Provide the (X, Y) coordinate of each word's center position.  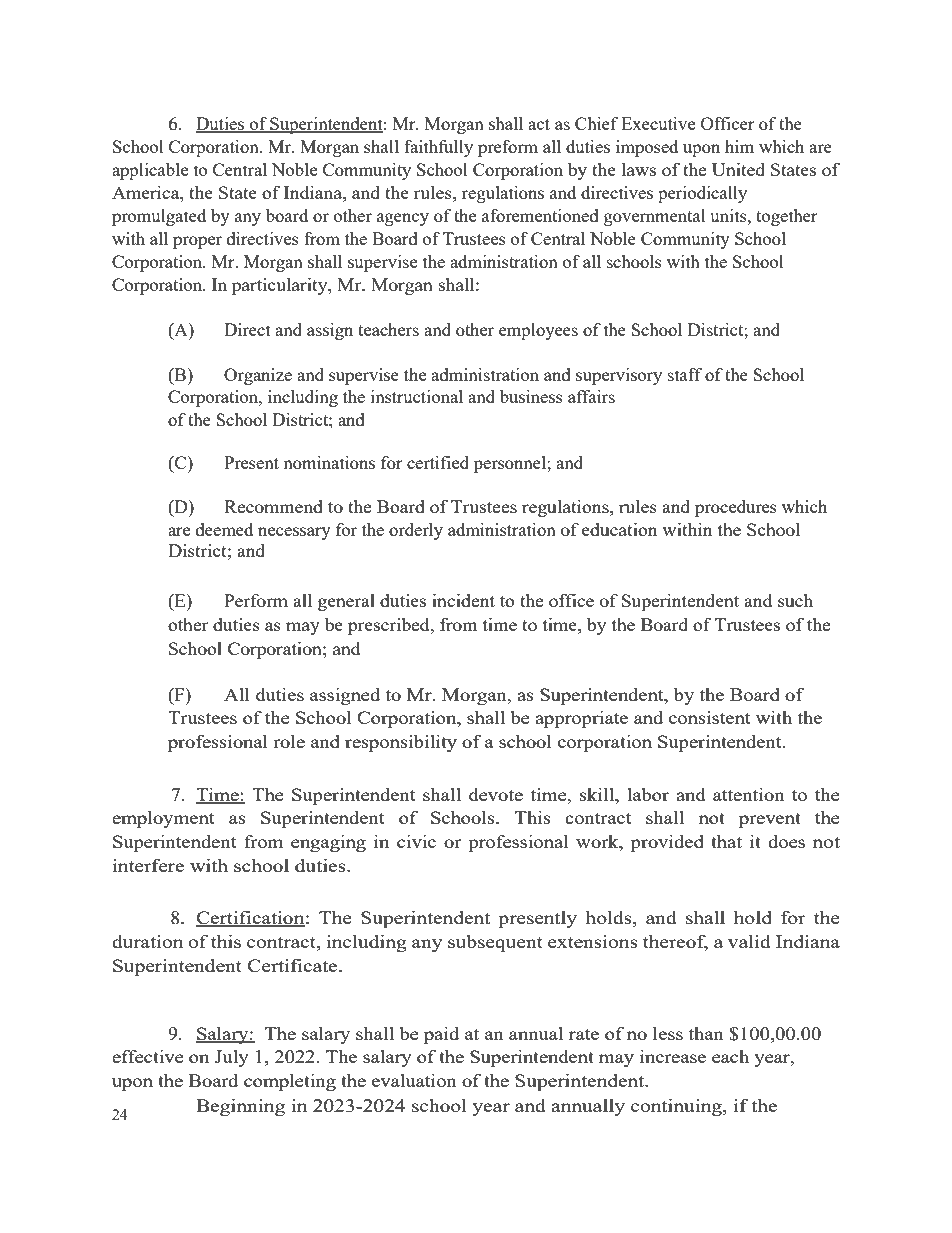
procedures (736, 508)
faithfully (438, 148)
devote (496, 794)
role (289, 741)
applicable (150, 171)
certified (438, 462)
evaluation (414, 1080)
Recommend (273, 506)
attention (749, 794)
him (739, 146)
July (231, 1058)
